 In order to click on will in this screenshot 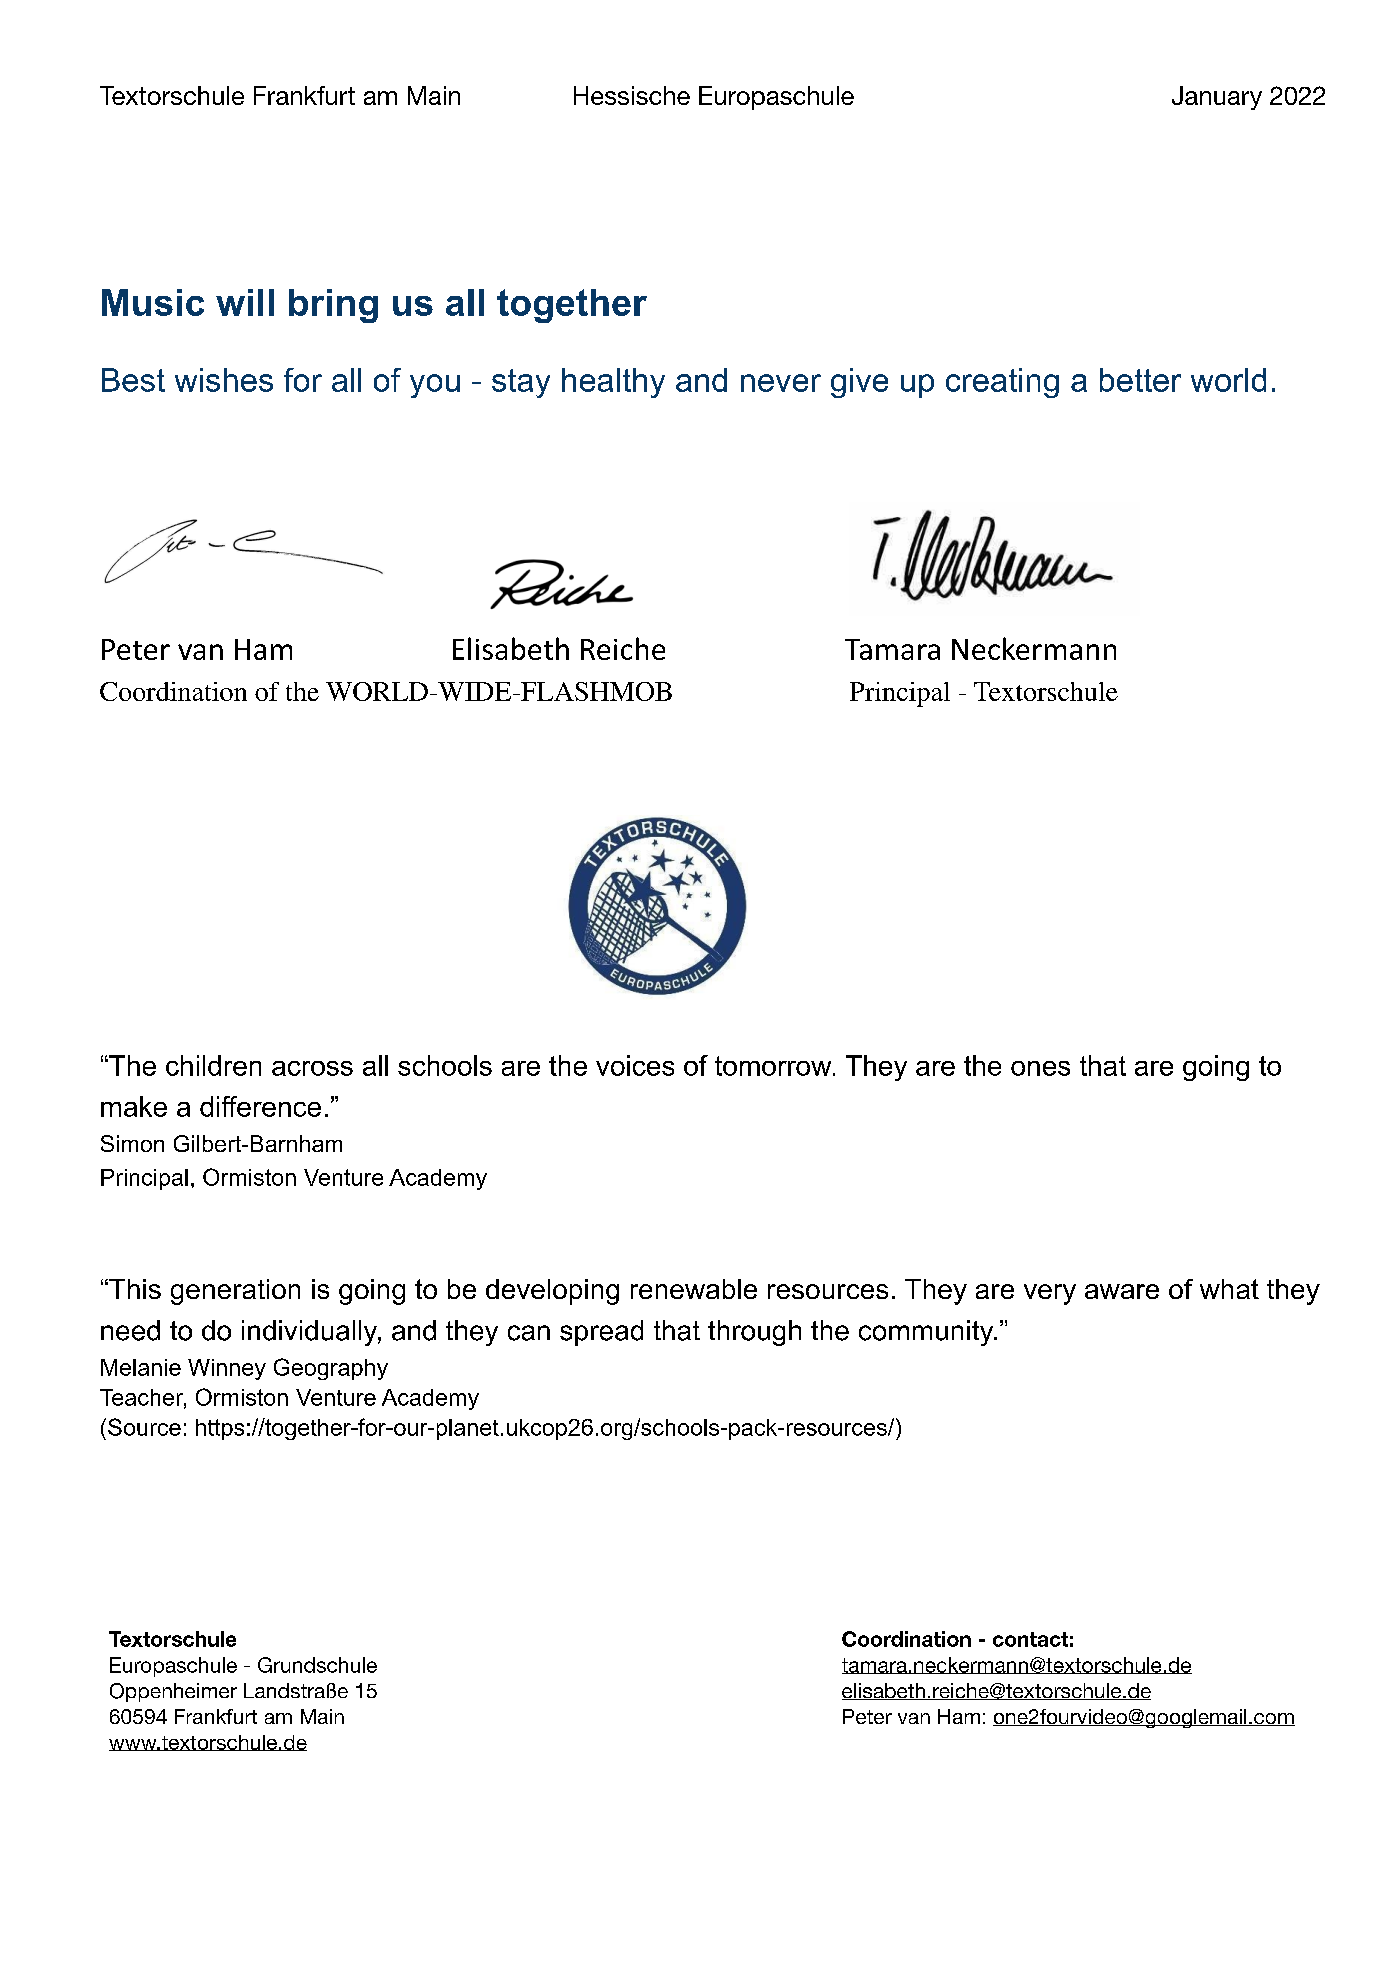, I will do `click(245, 302)`.
